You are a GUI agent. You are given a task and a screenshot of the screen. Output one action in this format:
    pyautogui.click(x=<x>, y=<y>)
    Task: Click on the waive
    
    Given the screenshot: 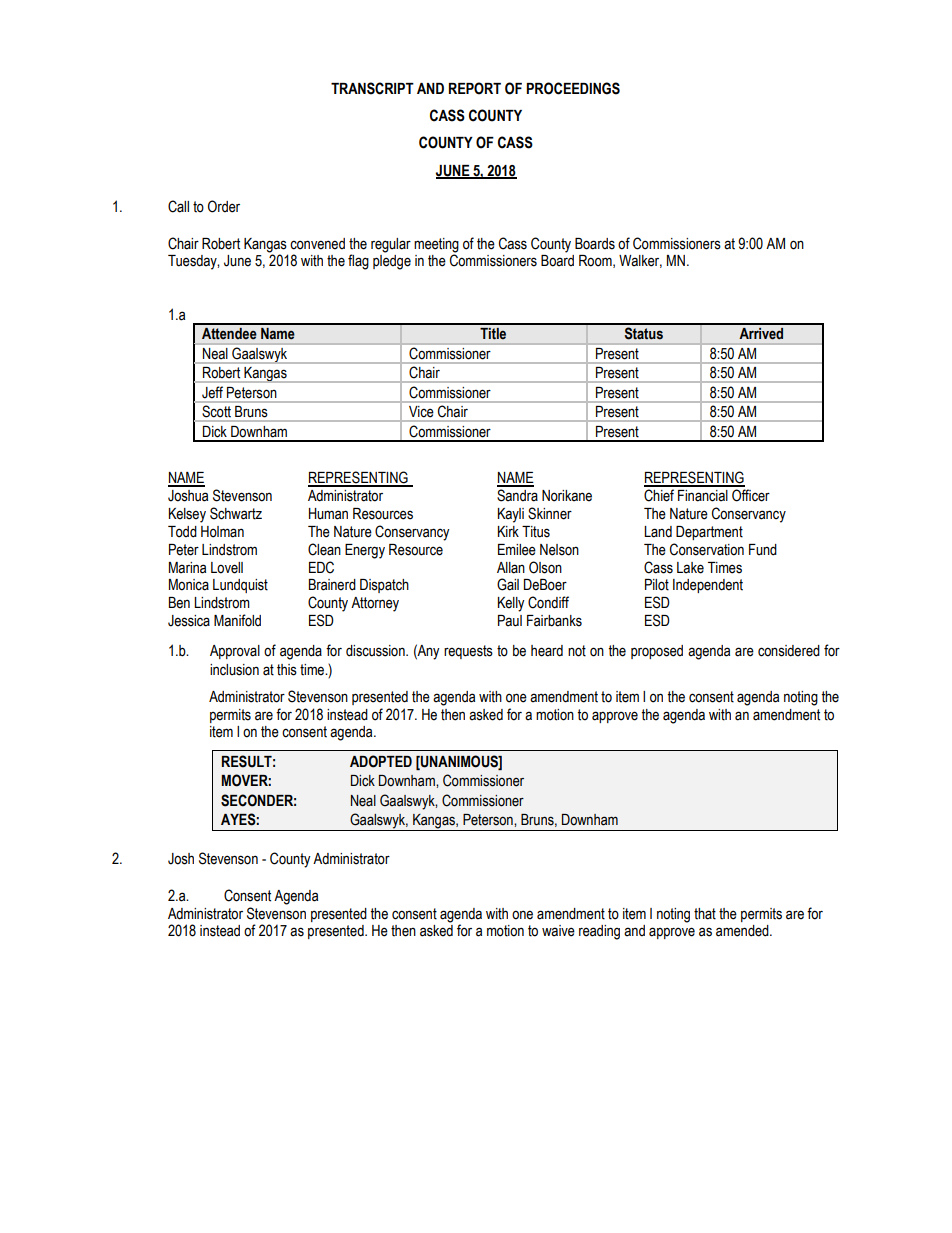 What is the action you would take?
    pyautogui.click(x=558, y=931)
